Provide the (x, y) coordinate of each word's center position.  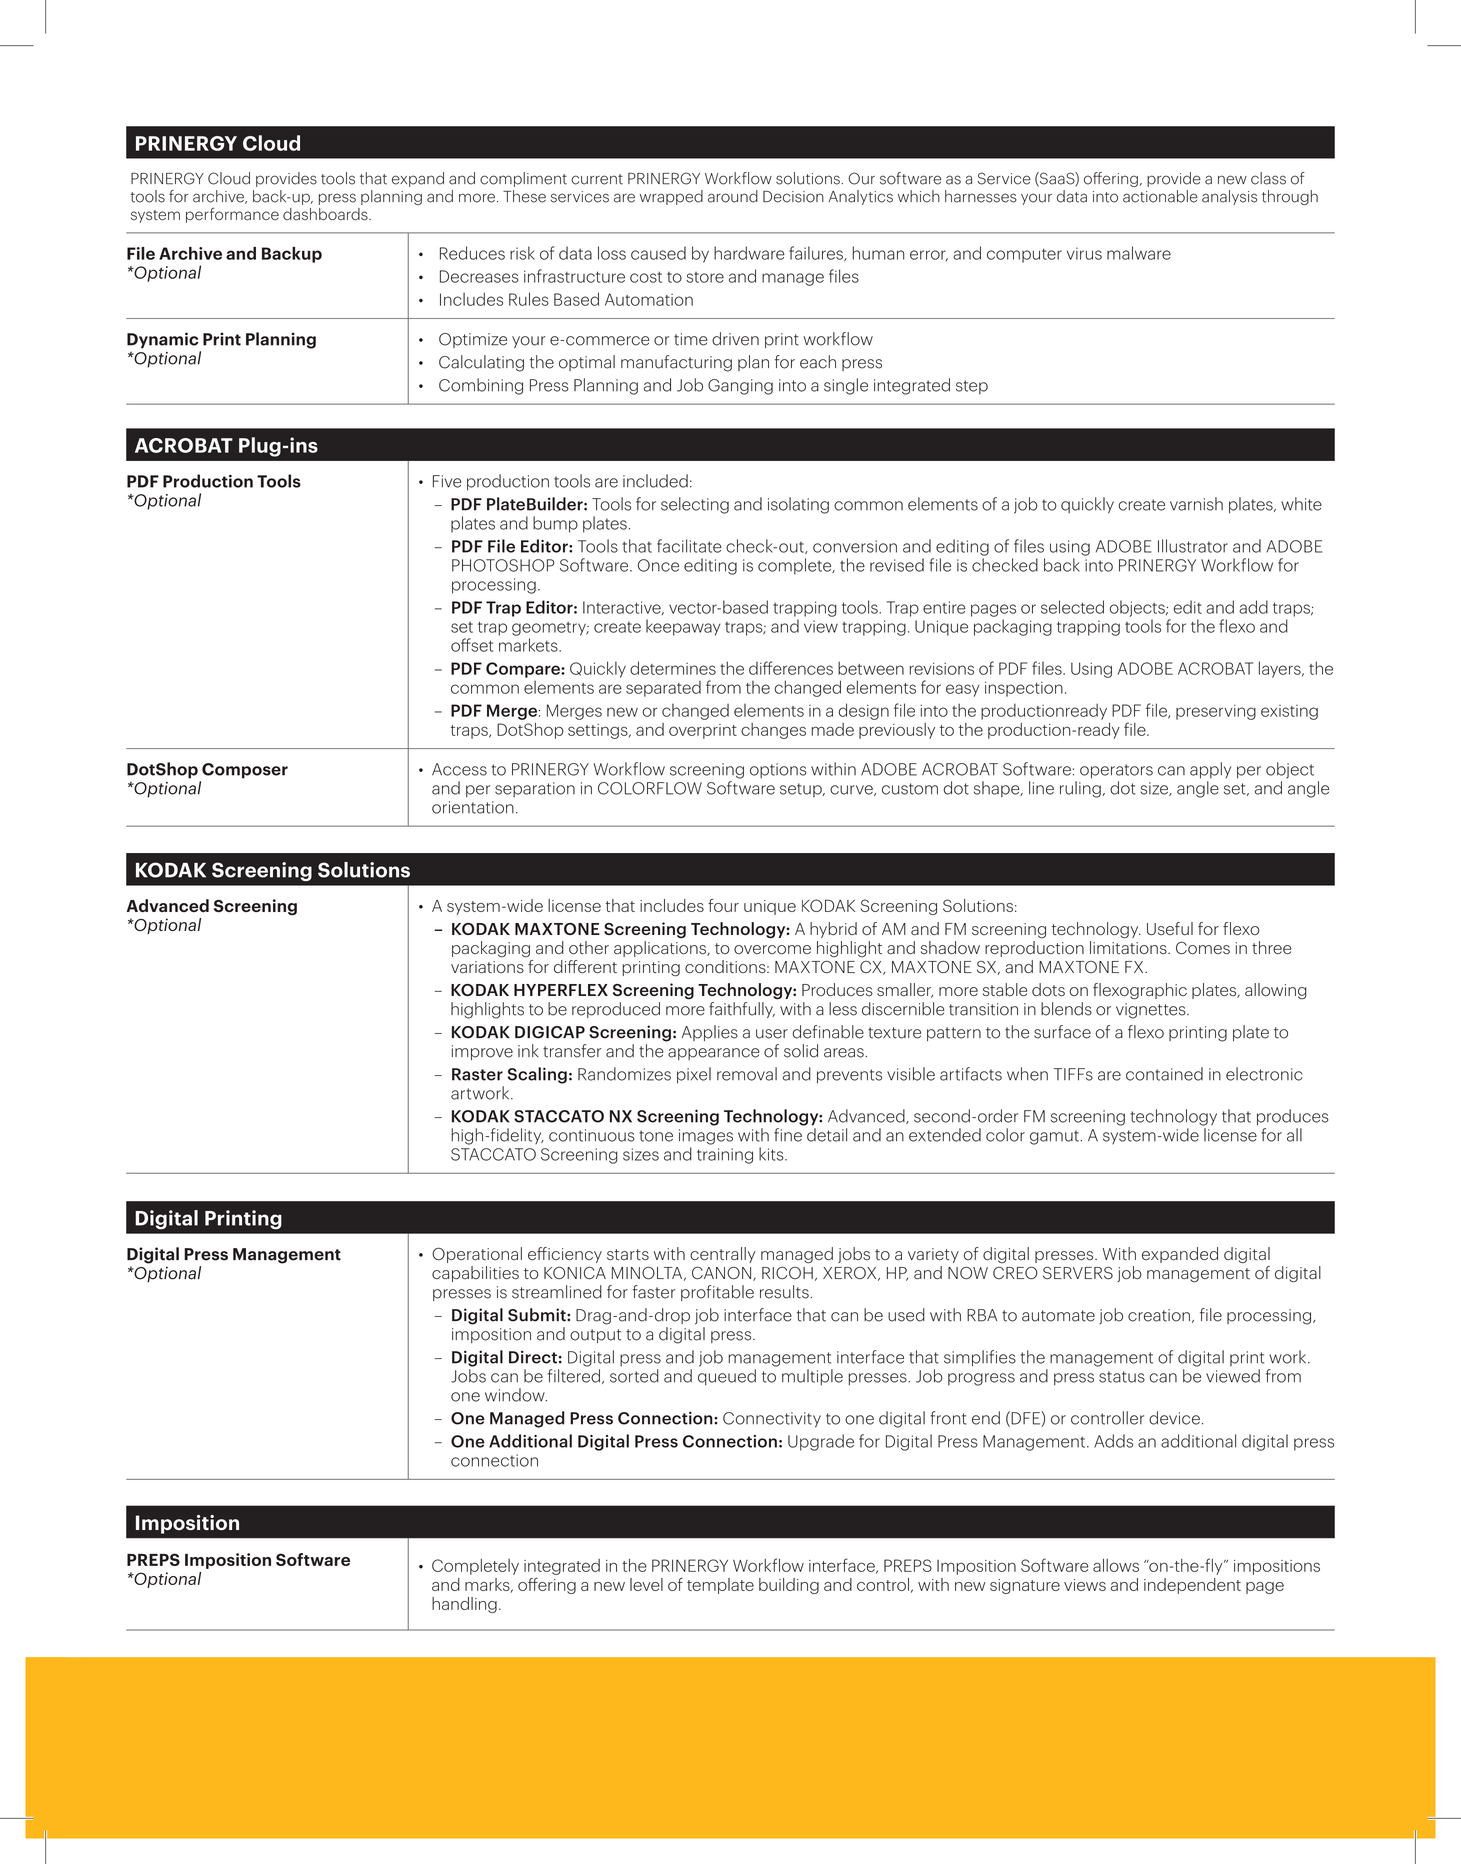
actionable (1160, 196)
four (723, 905)
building (789, 1586)
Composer (245, 771)
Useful (1170, 928)
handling (464, 1605)
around (733, 196)
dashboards (326, 214)
